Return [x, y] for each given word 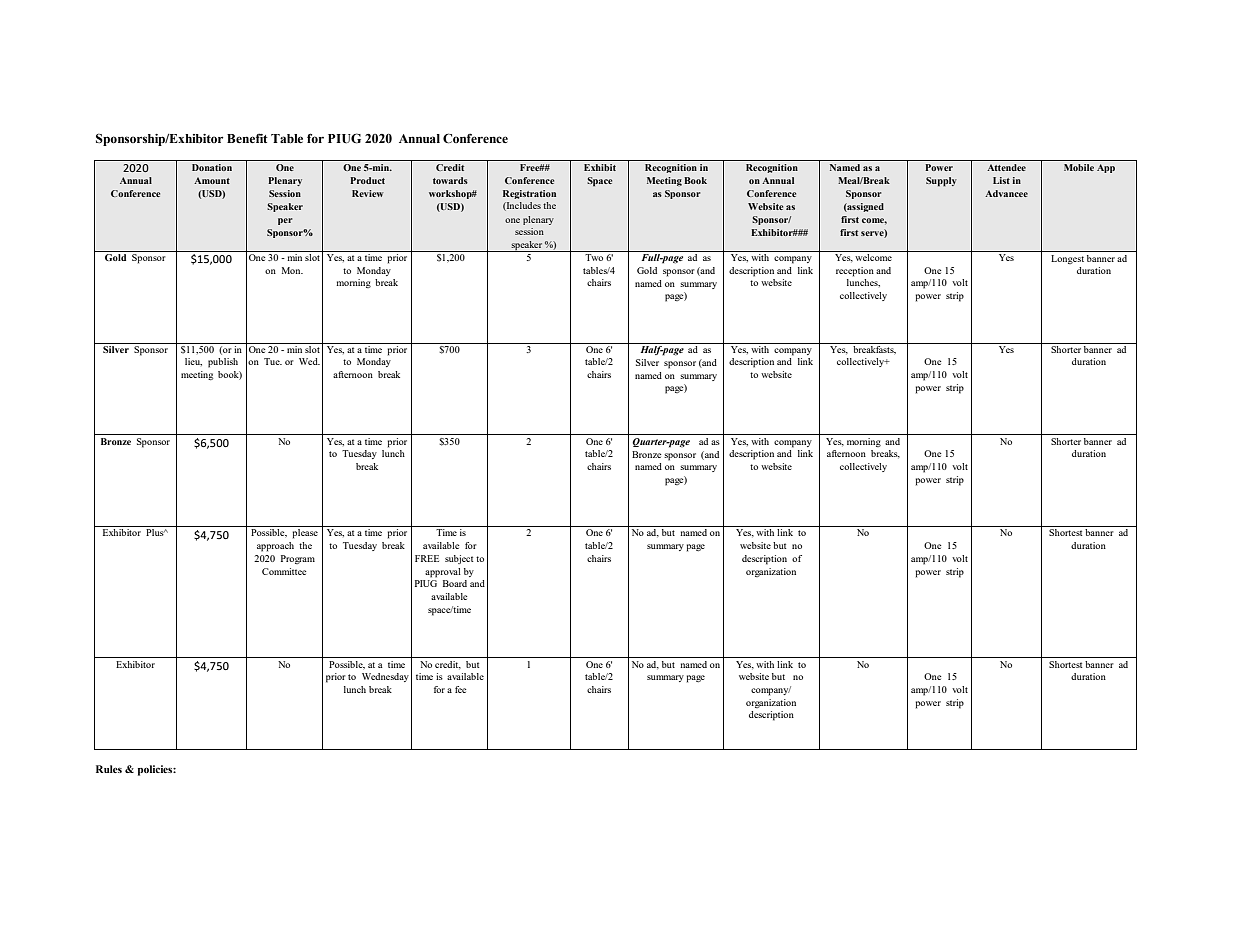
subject [459, 559]
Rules [109, 769]
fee [460, 689]
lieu [193, 362]
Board [455, 583]
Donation [212, 167]
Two [594, 257]
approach [275, 547]
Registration [529, 194]
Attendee [1006, 167]
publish [223, 363]
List [1001, 180]
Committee [284, 571]
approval [443, 573]
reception [855, 272]
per [285, 221]
